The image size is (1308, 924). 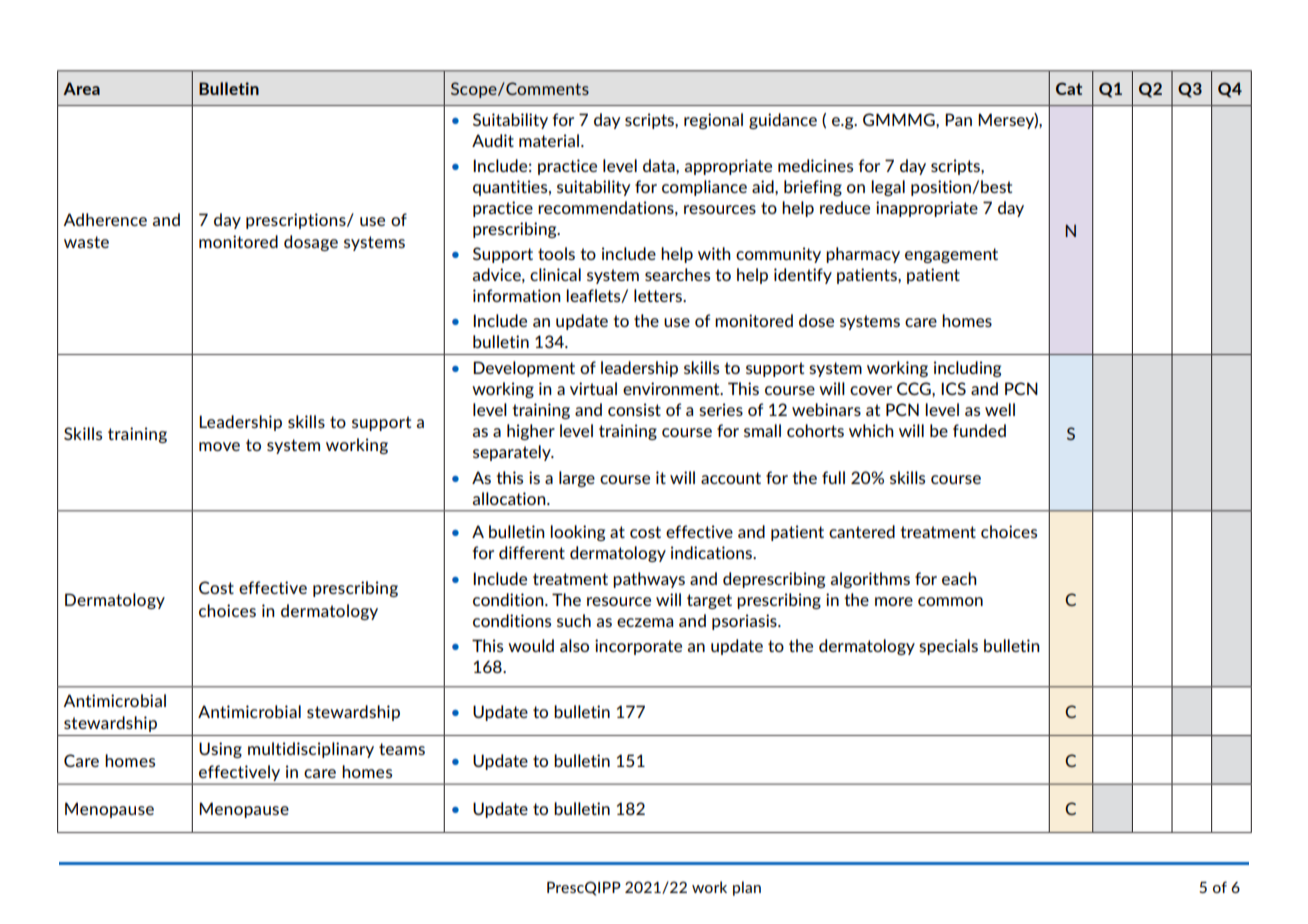 I want to click on Using, so click(x=220, y=750).
